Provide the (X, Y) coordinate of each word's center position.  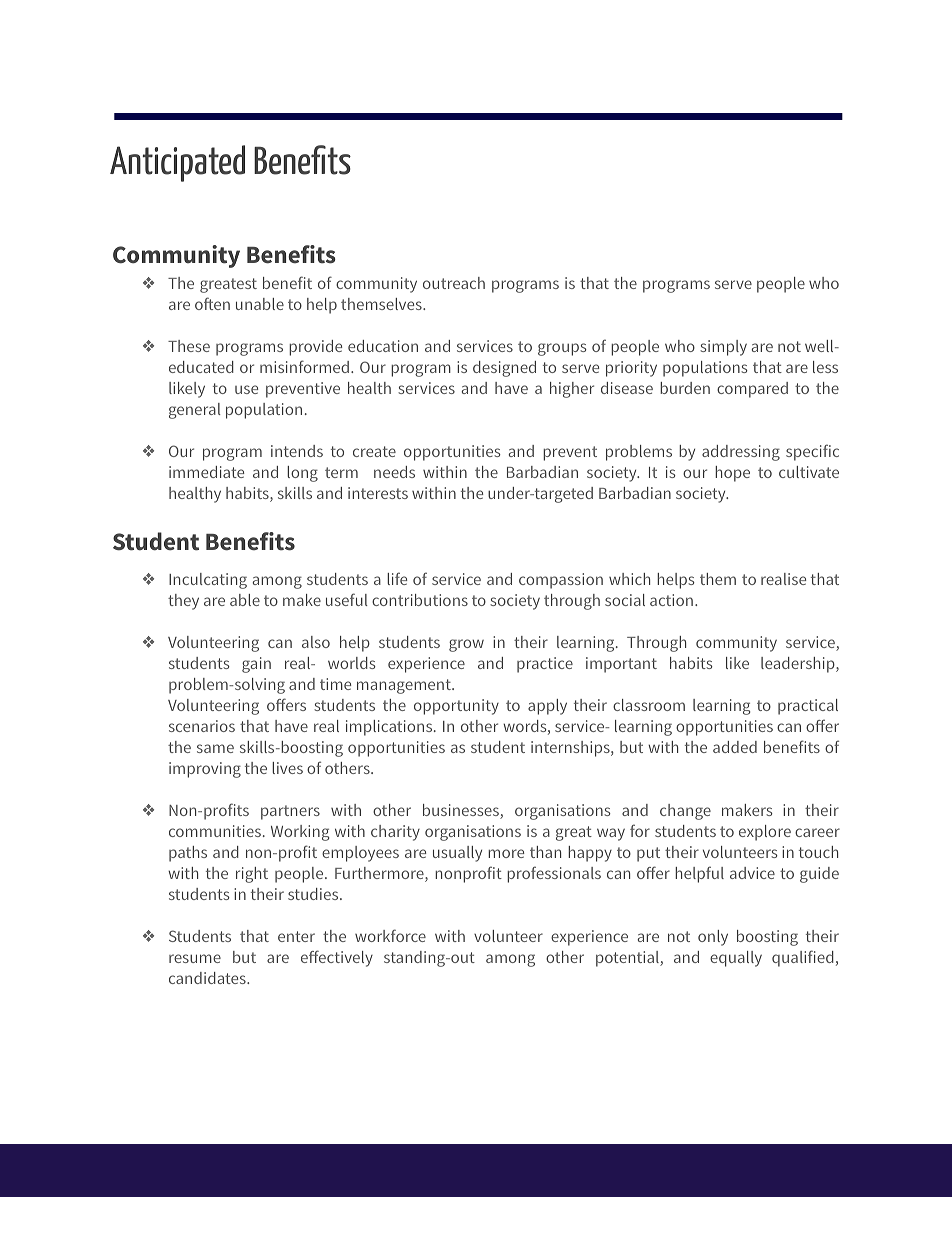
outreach (454, 283)
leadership (799, 665)
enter (296, 936)
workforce (390, 935)
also (316, 642)
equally (736, 959)
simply (723, 348)
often (212, 303)
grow (466, 645)
